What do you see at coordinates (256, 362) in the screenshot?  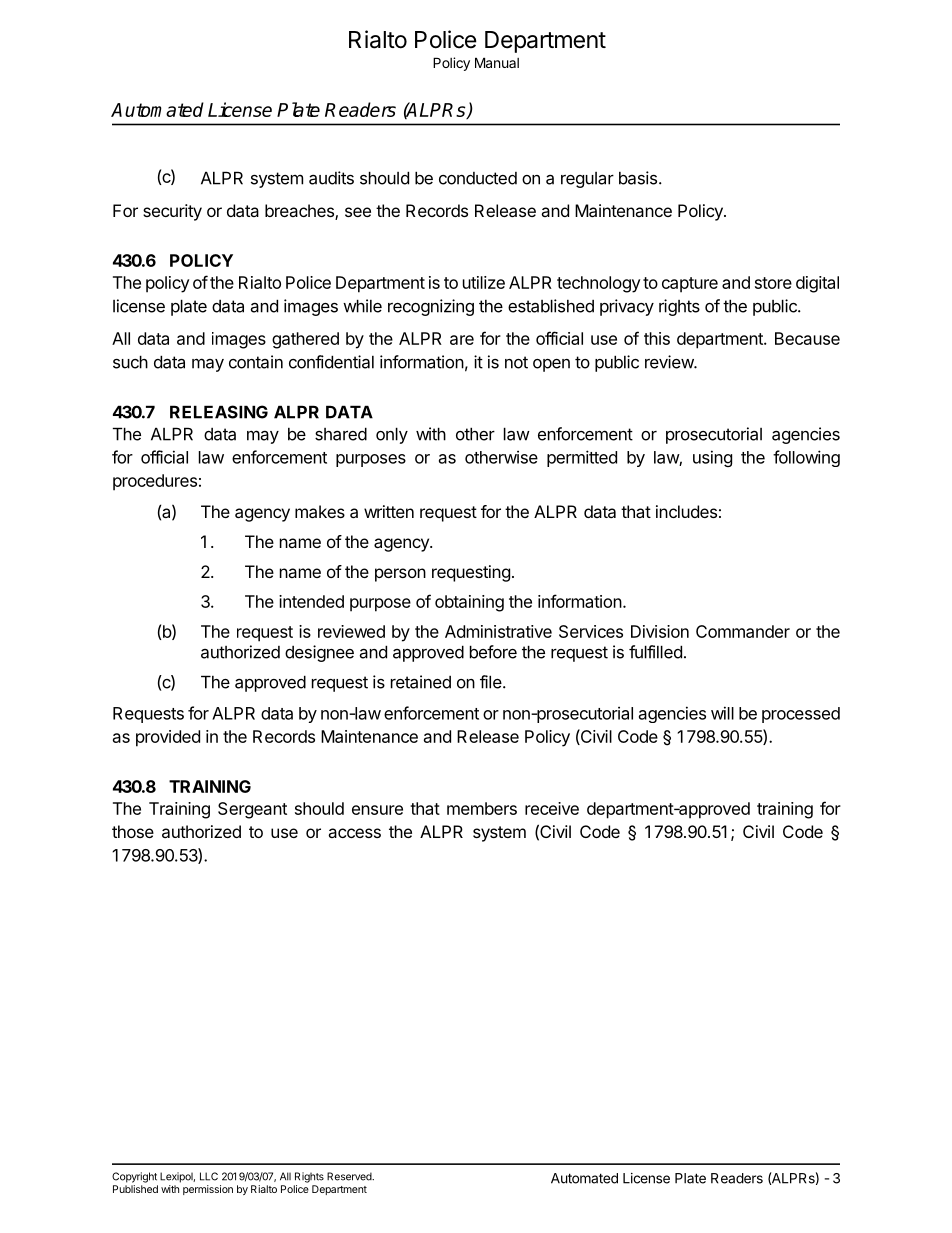 I see `contain` at bounding box center [256, 362].
